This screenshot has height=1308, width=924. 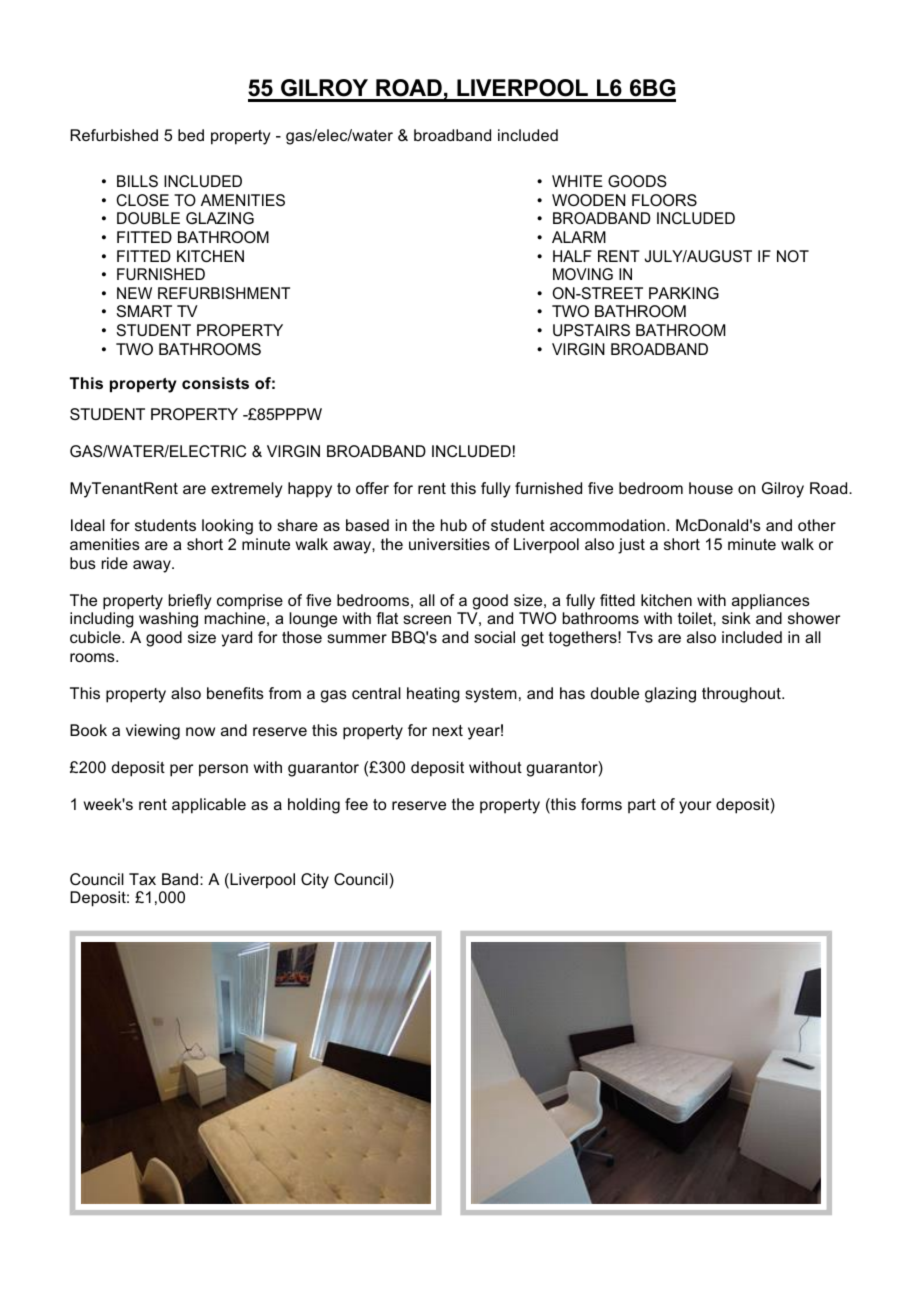 What do you see at coordinates (742, 695) in the screenshot?
I see `throughout` at bounding box center [742, 695].
